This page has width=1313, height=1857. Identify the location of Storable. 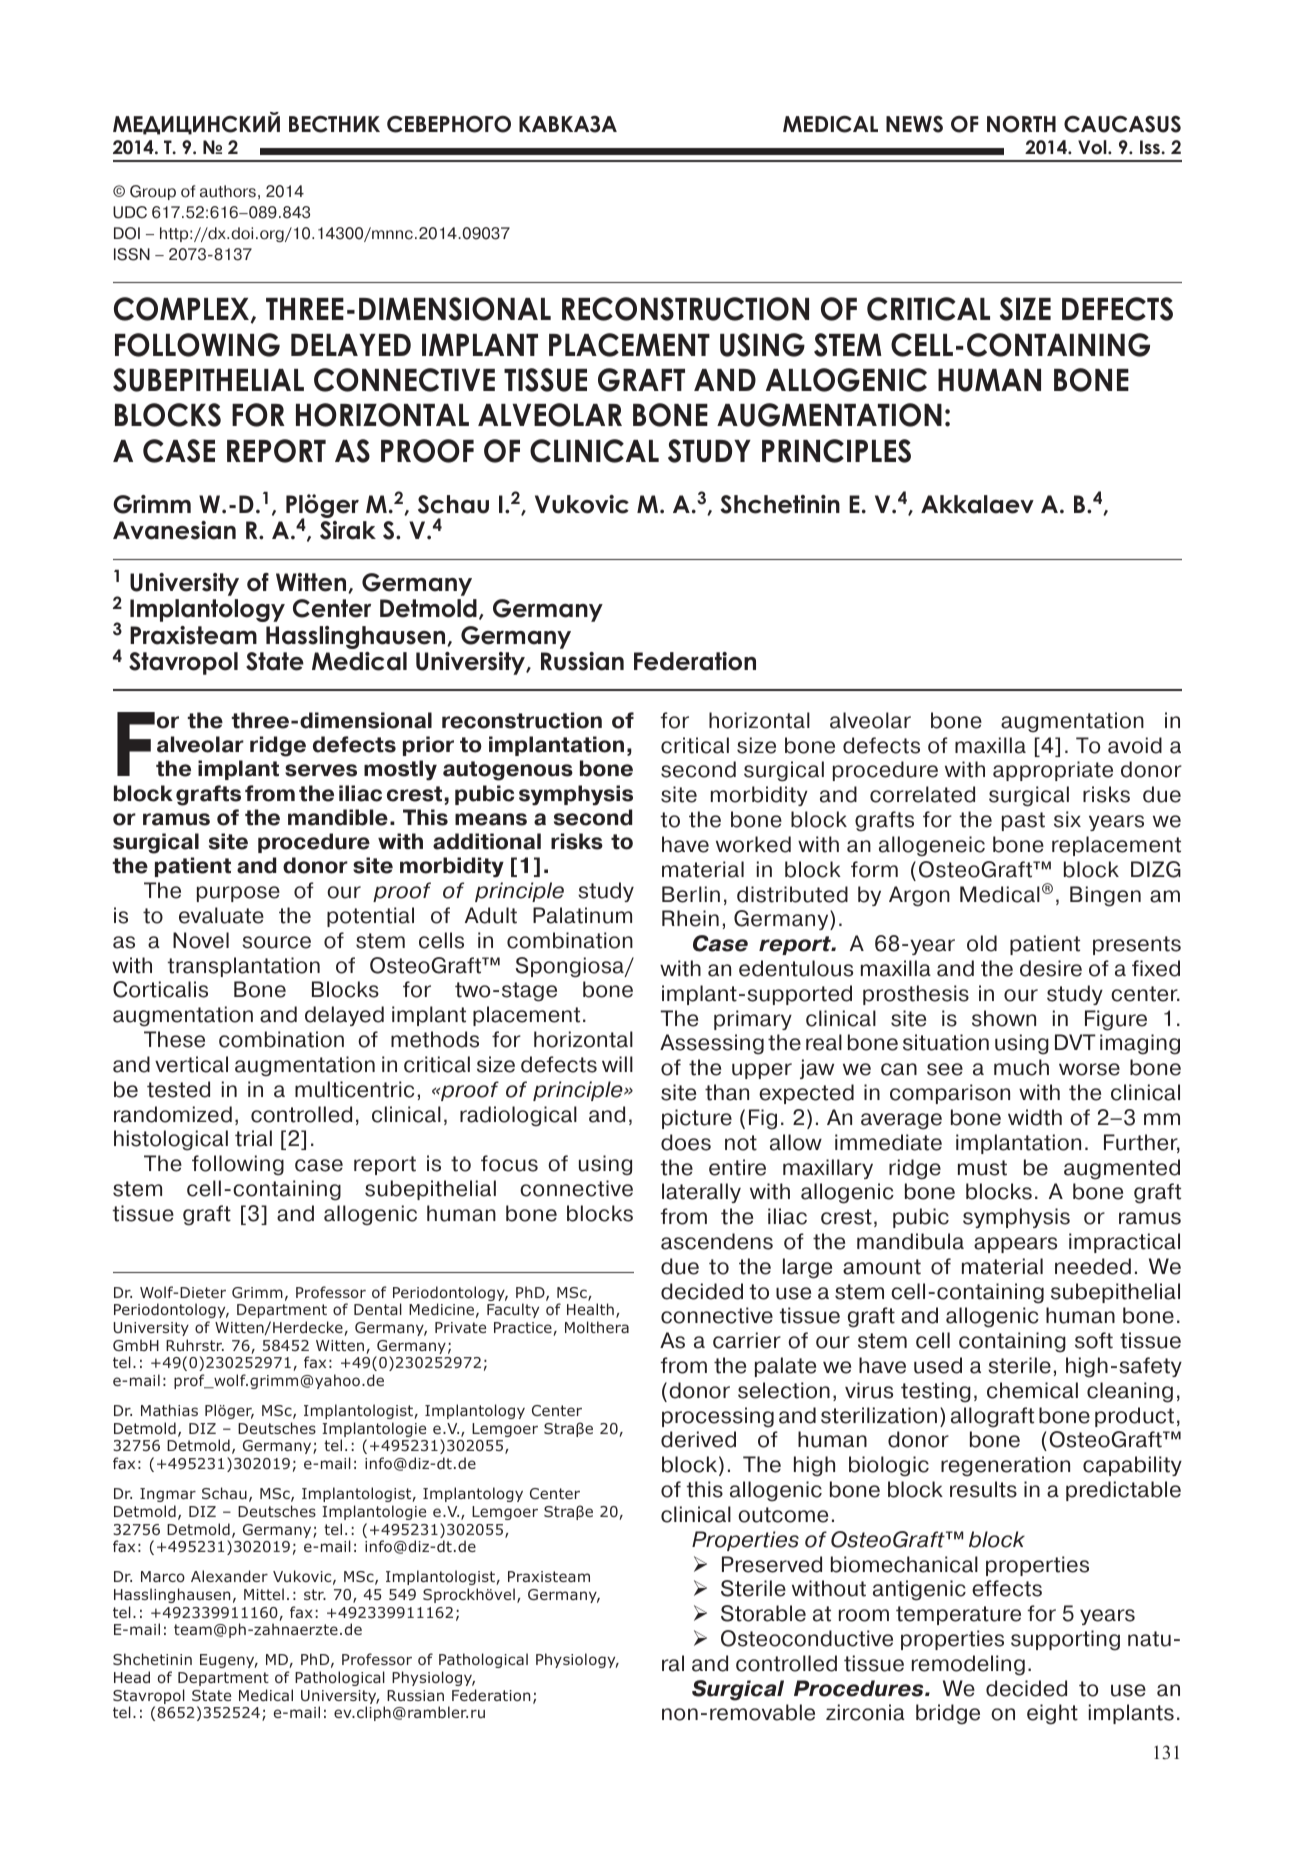
(763, 1613).
